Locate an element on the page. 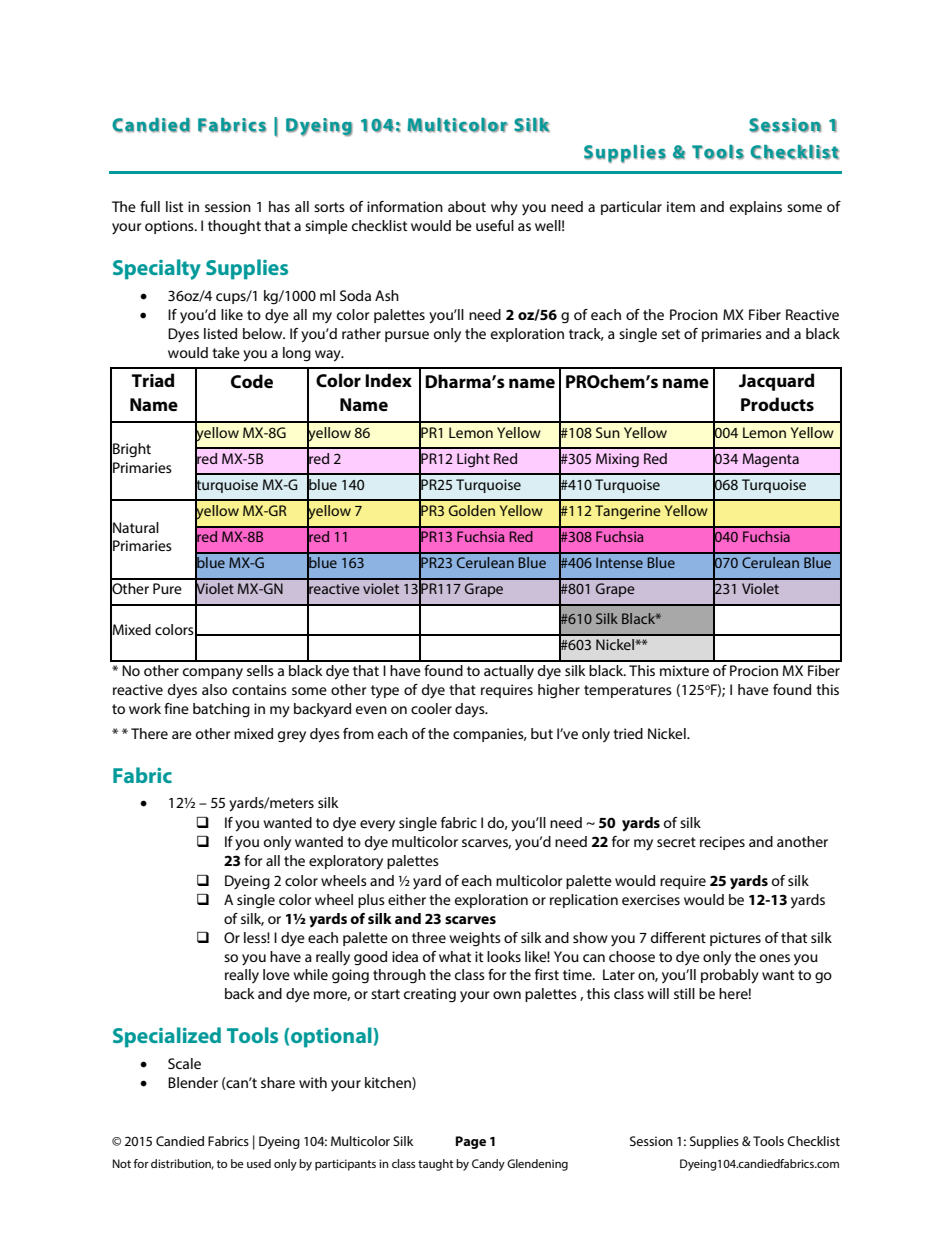 Image resolution: width=952 pixels, height=1233 pixels. Magenta is located at coordinates (771, 460).
